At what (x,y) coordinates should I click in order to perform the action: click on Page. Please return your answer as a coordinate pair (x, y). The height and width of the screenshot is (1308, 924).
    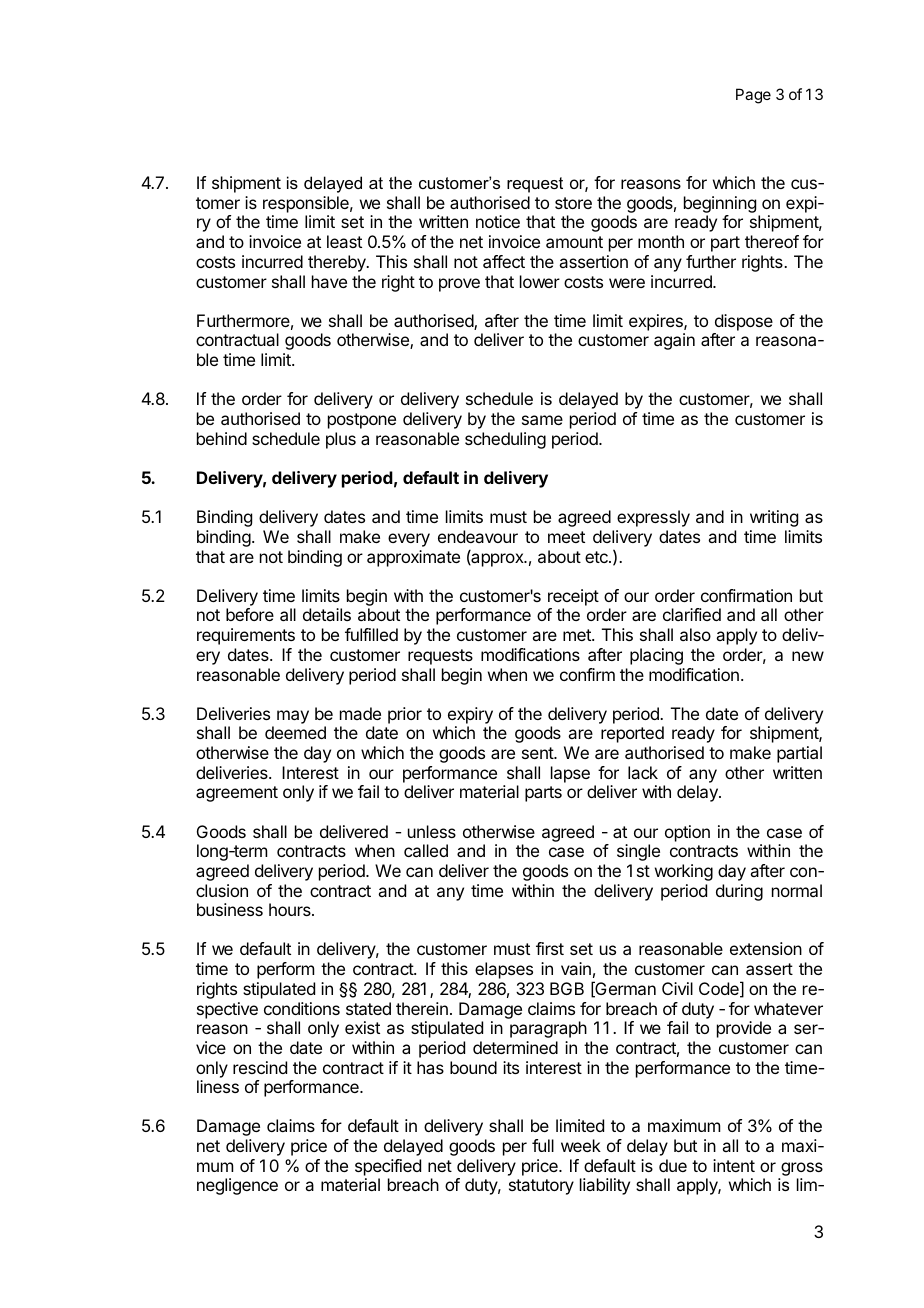
    Looking at the image, I should click on (753, 96).
